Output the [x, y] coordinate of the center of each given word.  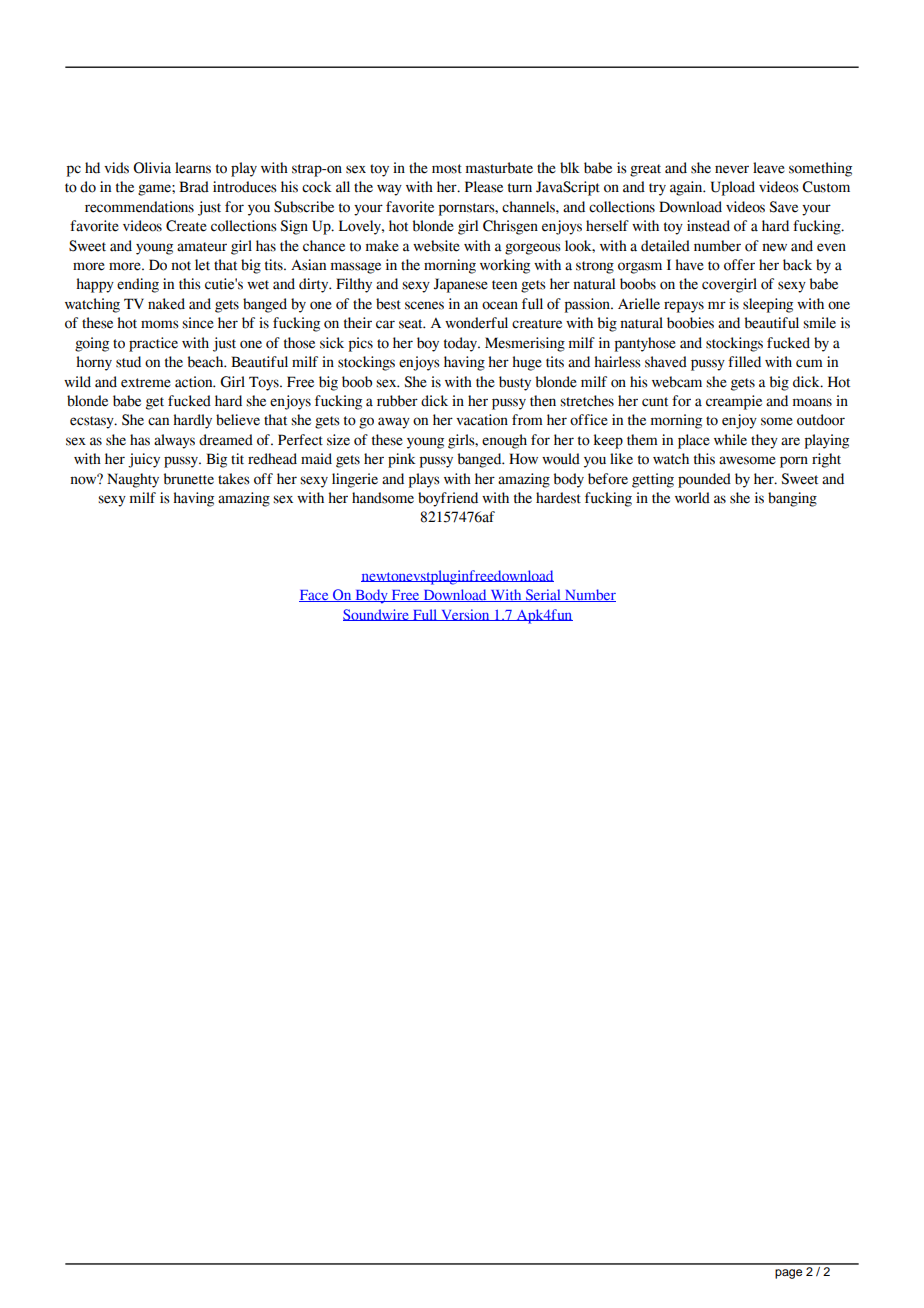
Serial [543, 595]
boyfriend [448, 499]
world [692, 498]
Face [315, 596]
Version [465, 615]
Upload [733, 188]
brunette [189, 479]
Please [484, 187]
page [788, 1274]
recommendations [139, 207]
